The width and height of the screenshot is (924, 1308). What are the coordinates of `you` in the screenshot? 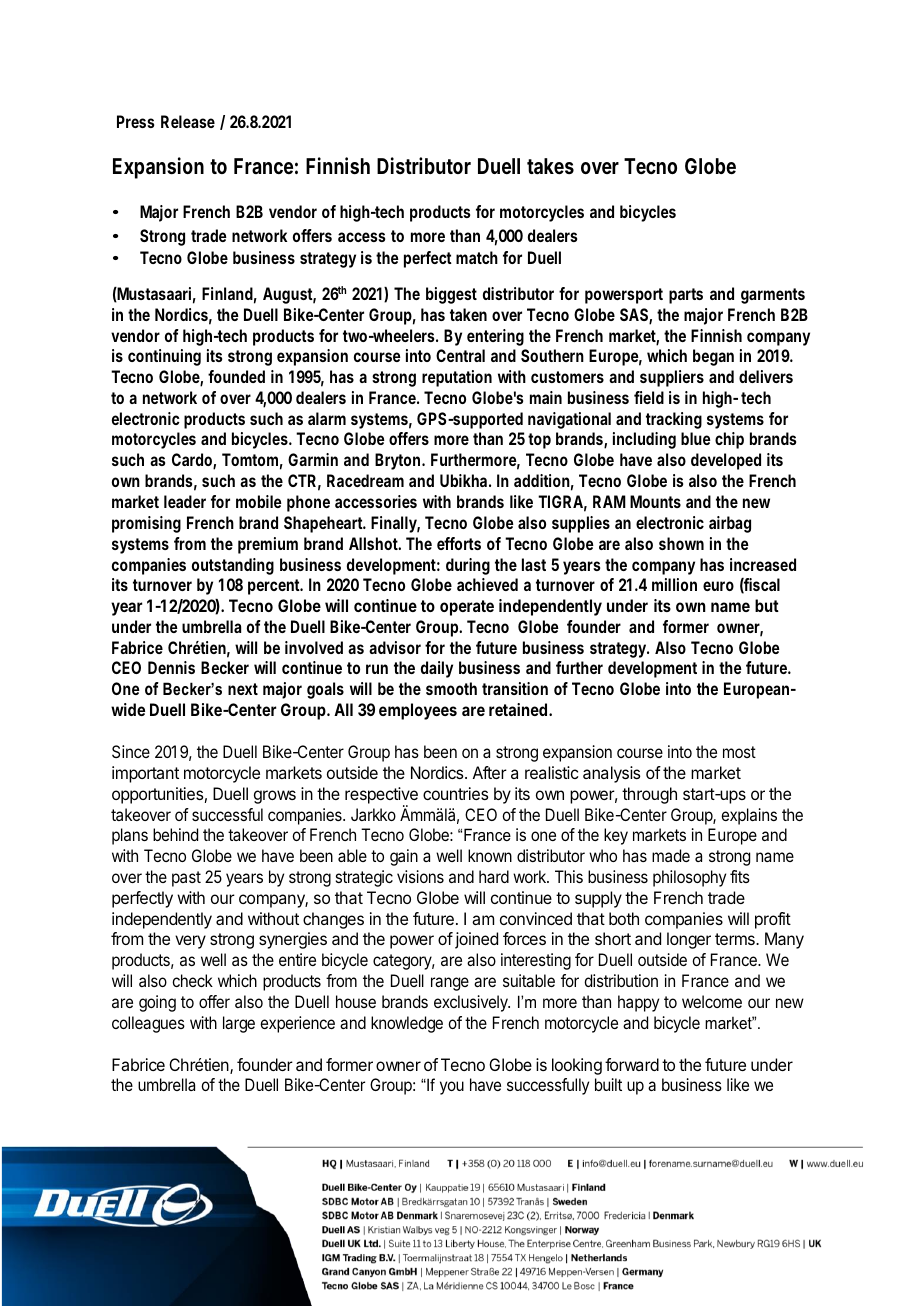 It's located at (452, 1088).
